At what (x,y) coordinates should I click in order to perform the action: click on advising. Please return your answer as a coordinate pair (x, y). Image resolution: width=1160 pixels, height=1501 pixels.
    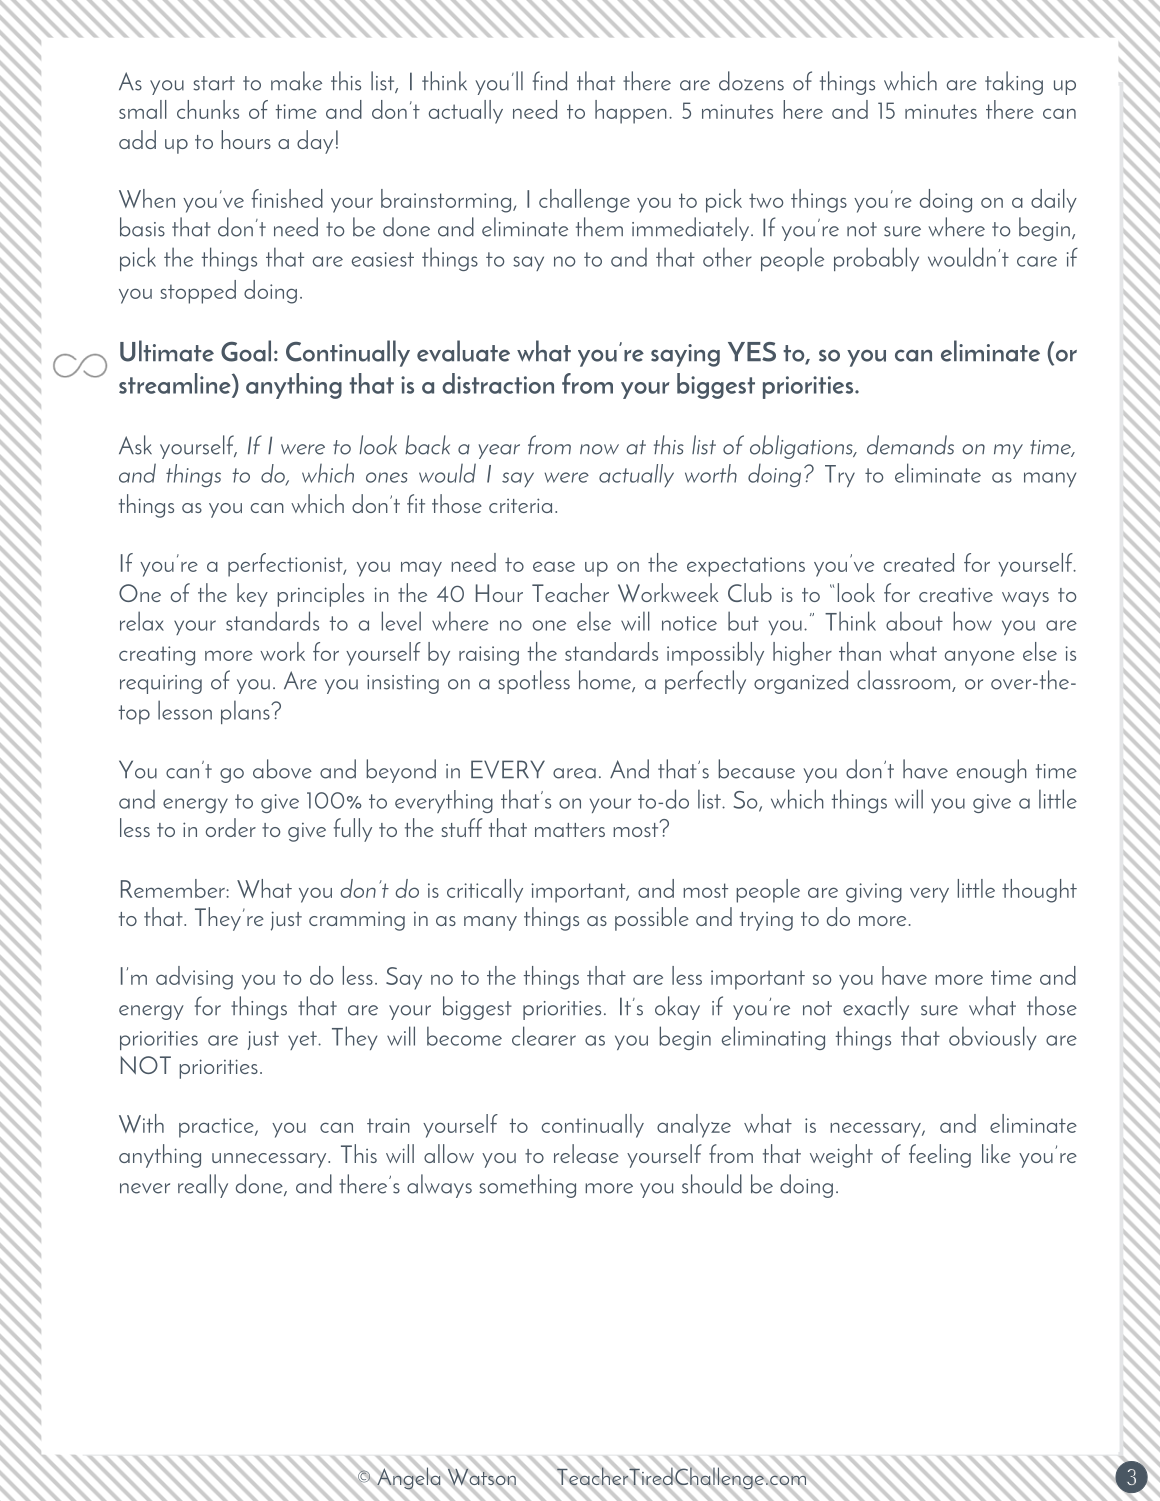
    Looking at the image, I should click on (194, 978).
